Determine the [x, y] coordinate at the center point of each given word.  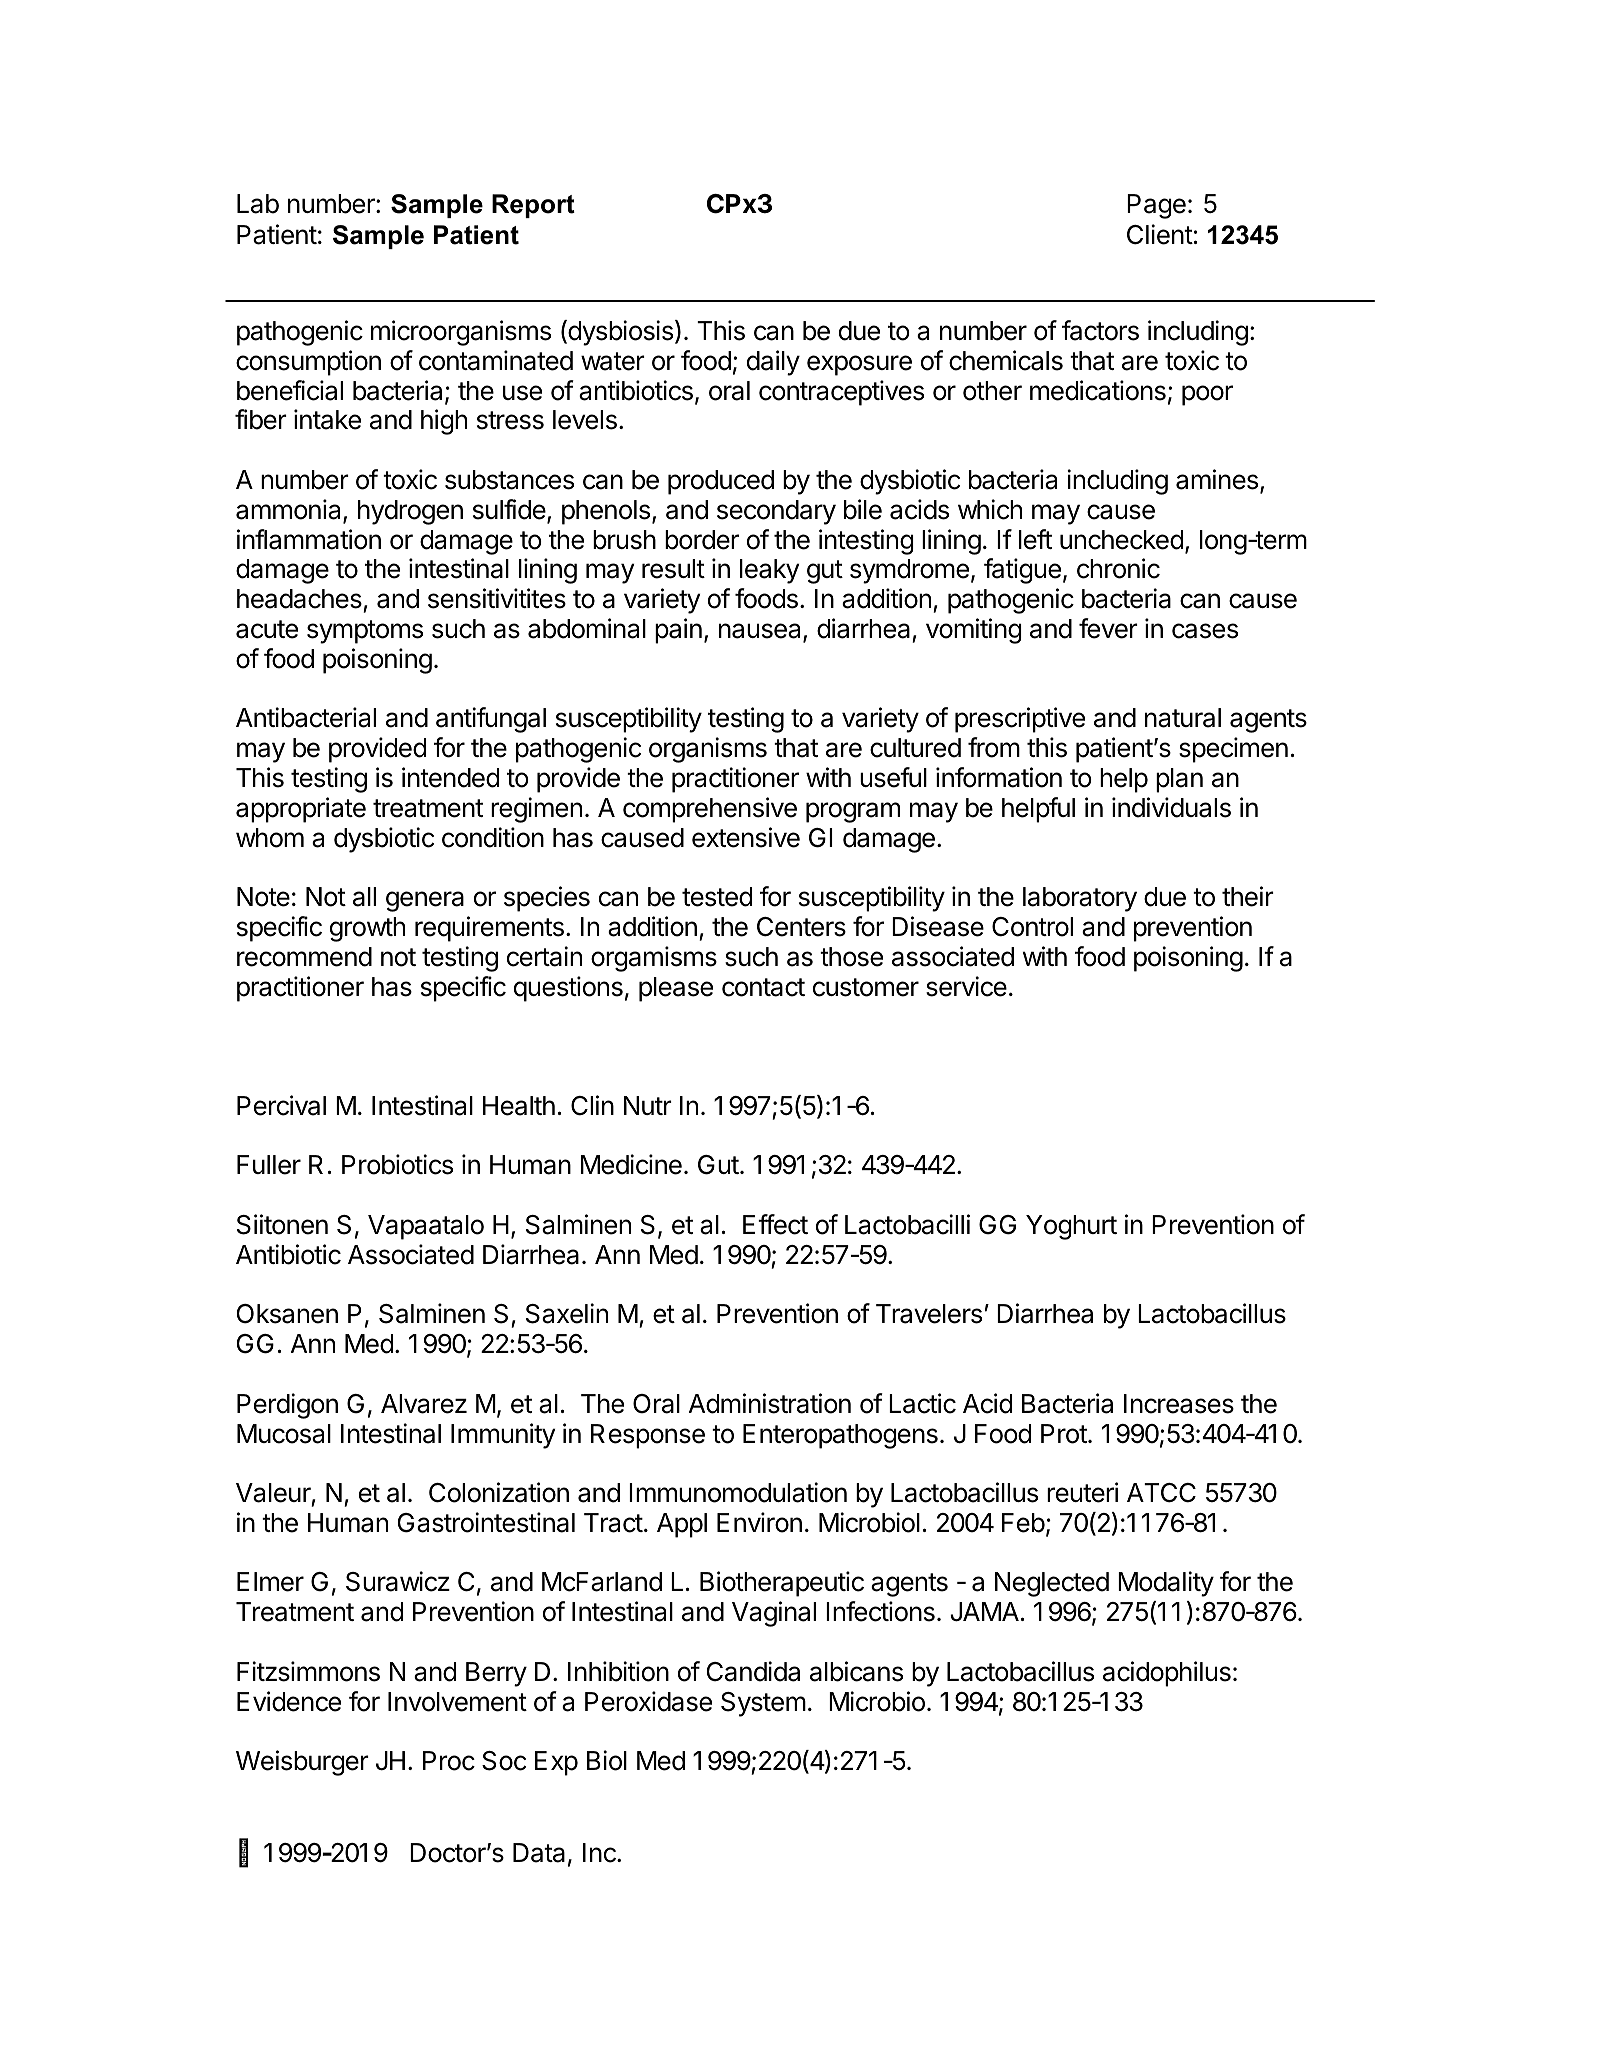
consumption [308, 363]
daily [773, 363]
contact [763, 987]
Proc [449, 1761]
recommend [304, 957]
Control [1032, 927]
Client [1160, 234]
